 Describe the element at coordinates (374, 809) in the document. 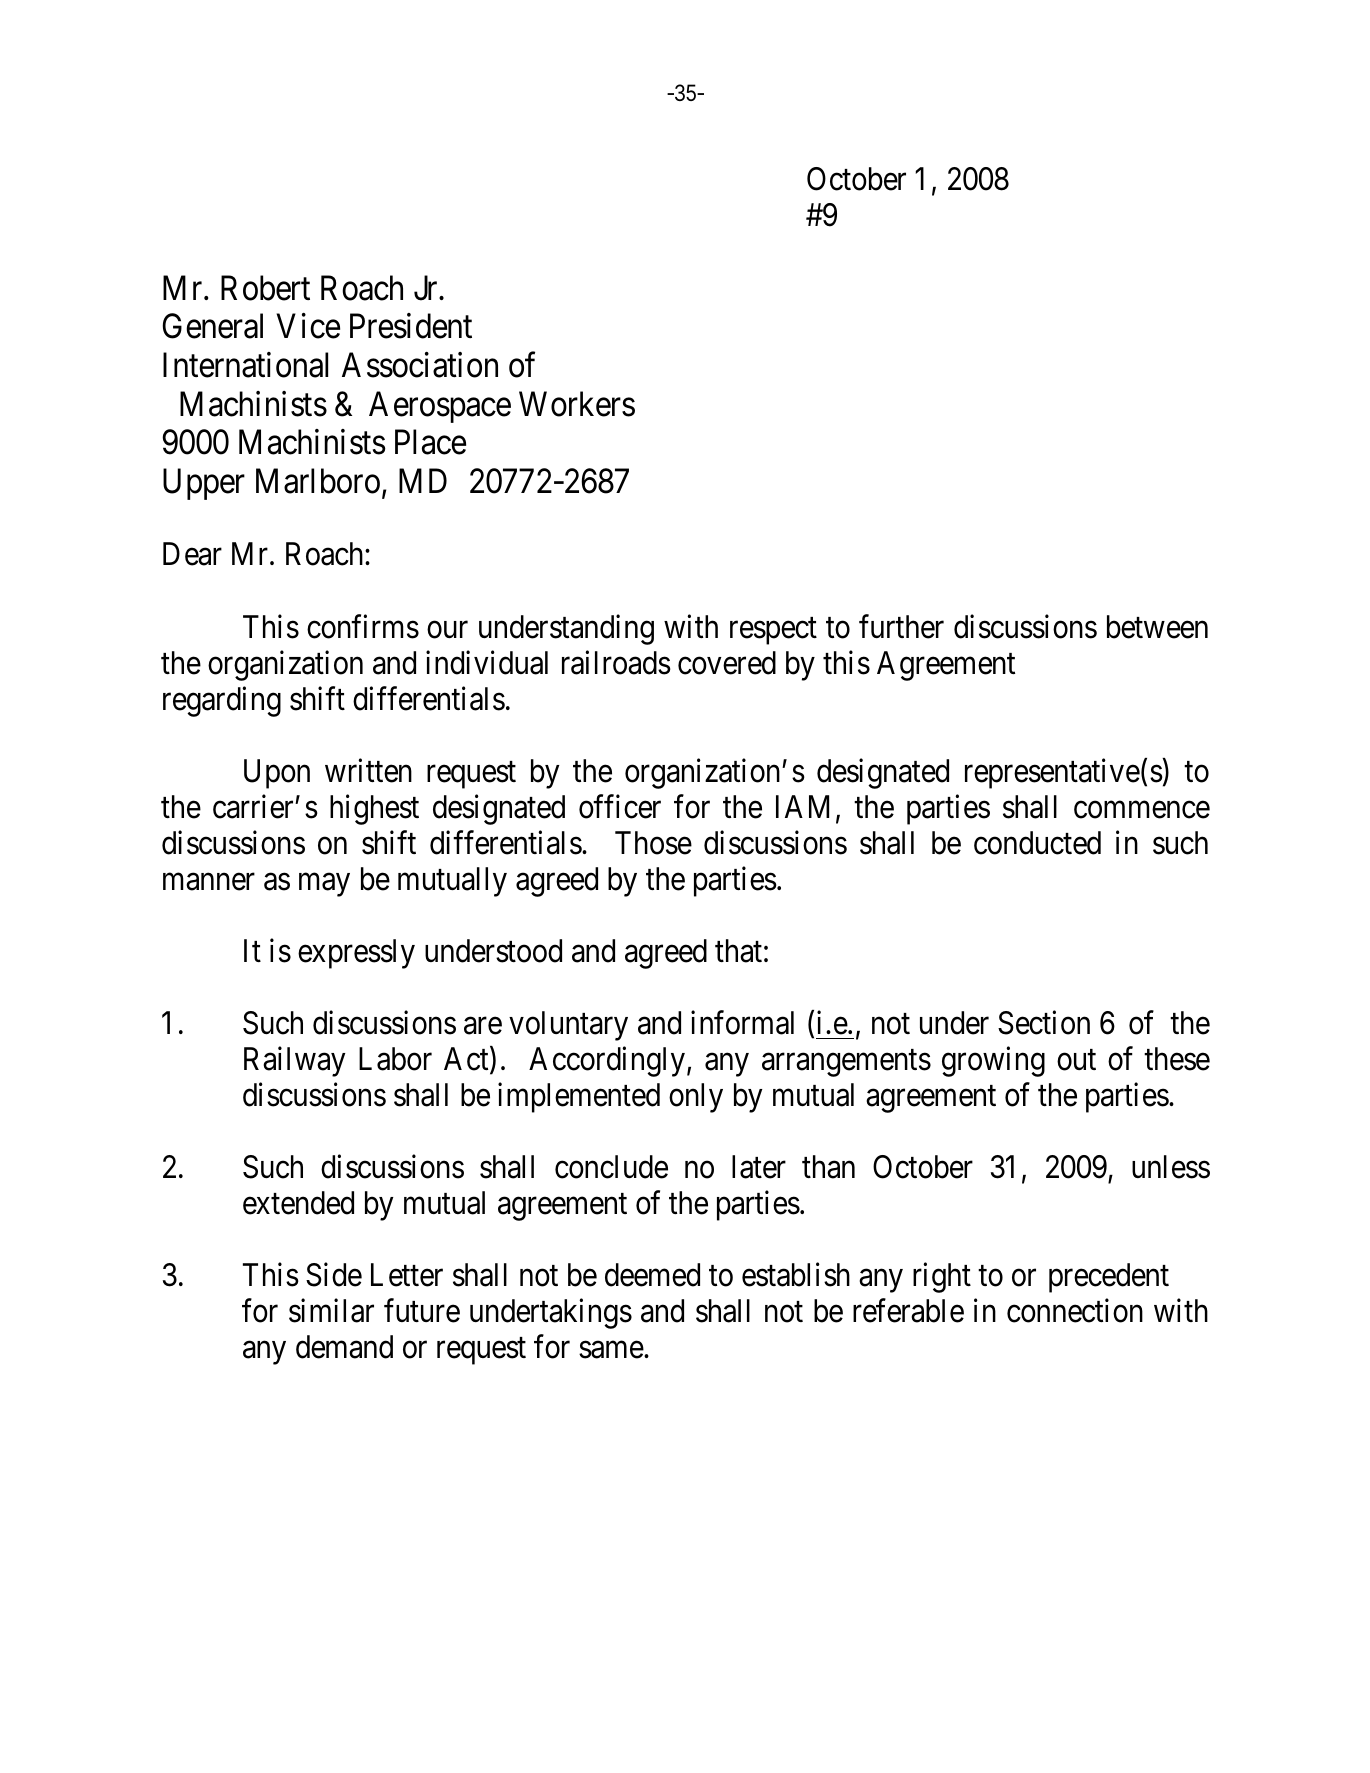

I see `highest` at that location.
